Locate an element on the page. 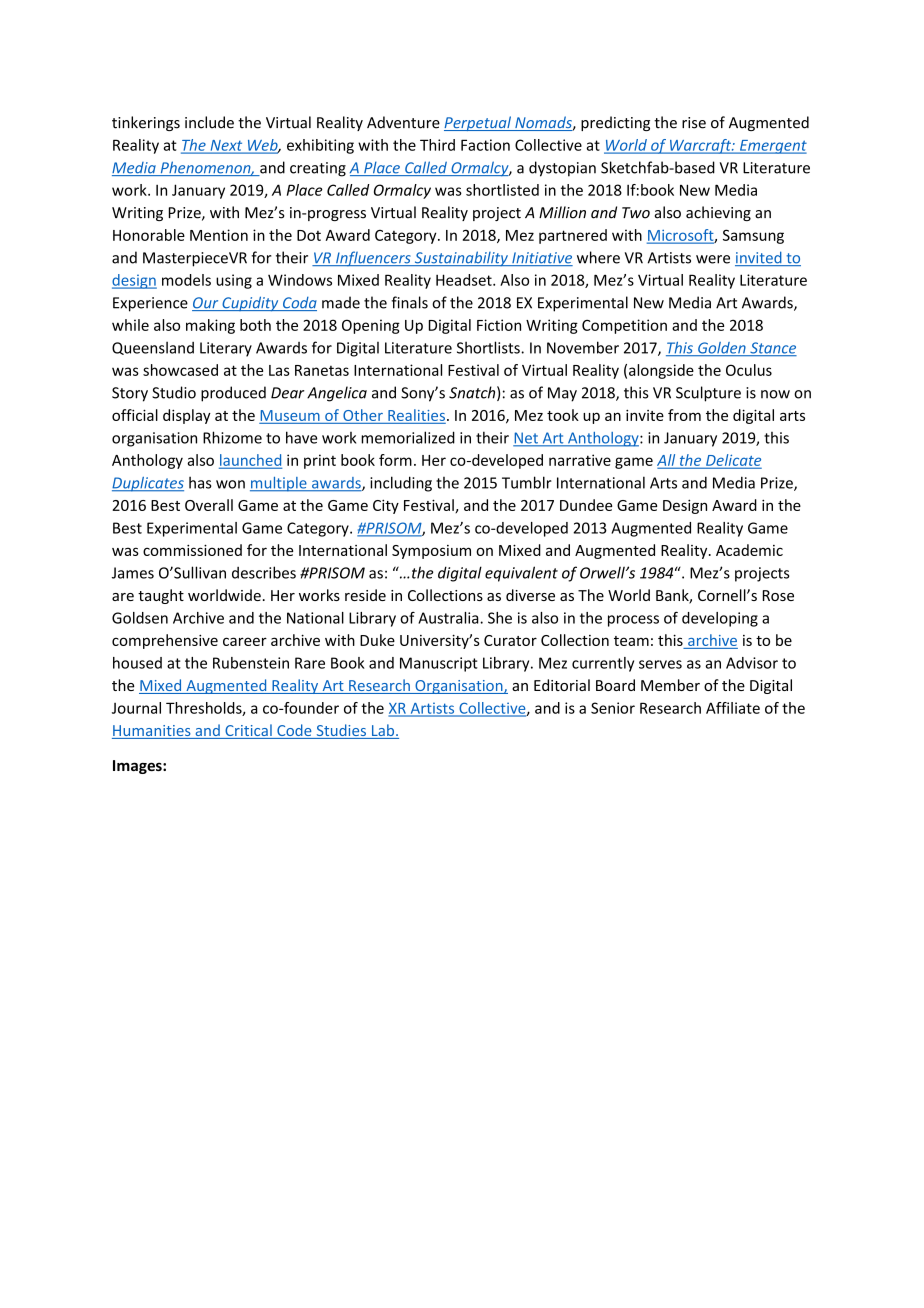 This page has height=1308, width=924. from is located at coordinates (684, 415).
